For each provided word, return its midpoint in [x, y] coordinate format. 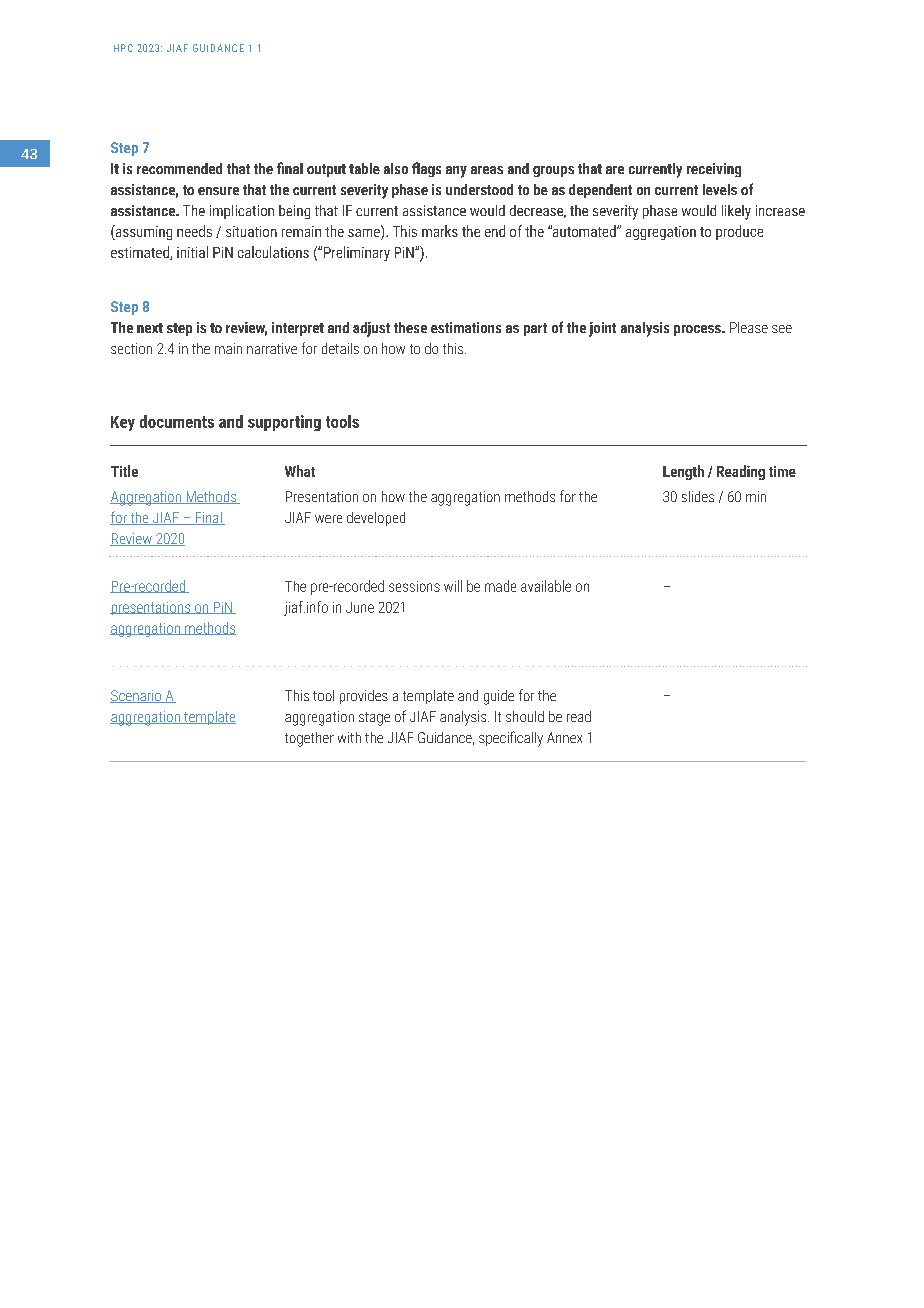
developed [376, 519]
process [698, 330]
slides [698, 496]
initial [192, 252]
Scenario [137, 696]
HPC [123, 48]
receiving [714, 170]
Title [124, 471]
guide [499, 697]
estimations [466, 327]
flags [426, 169]
